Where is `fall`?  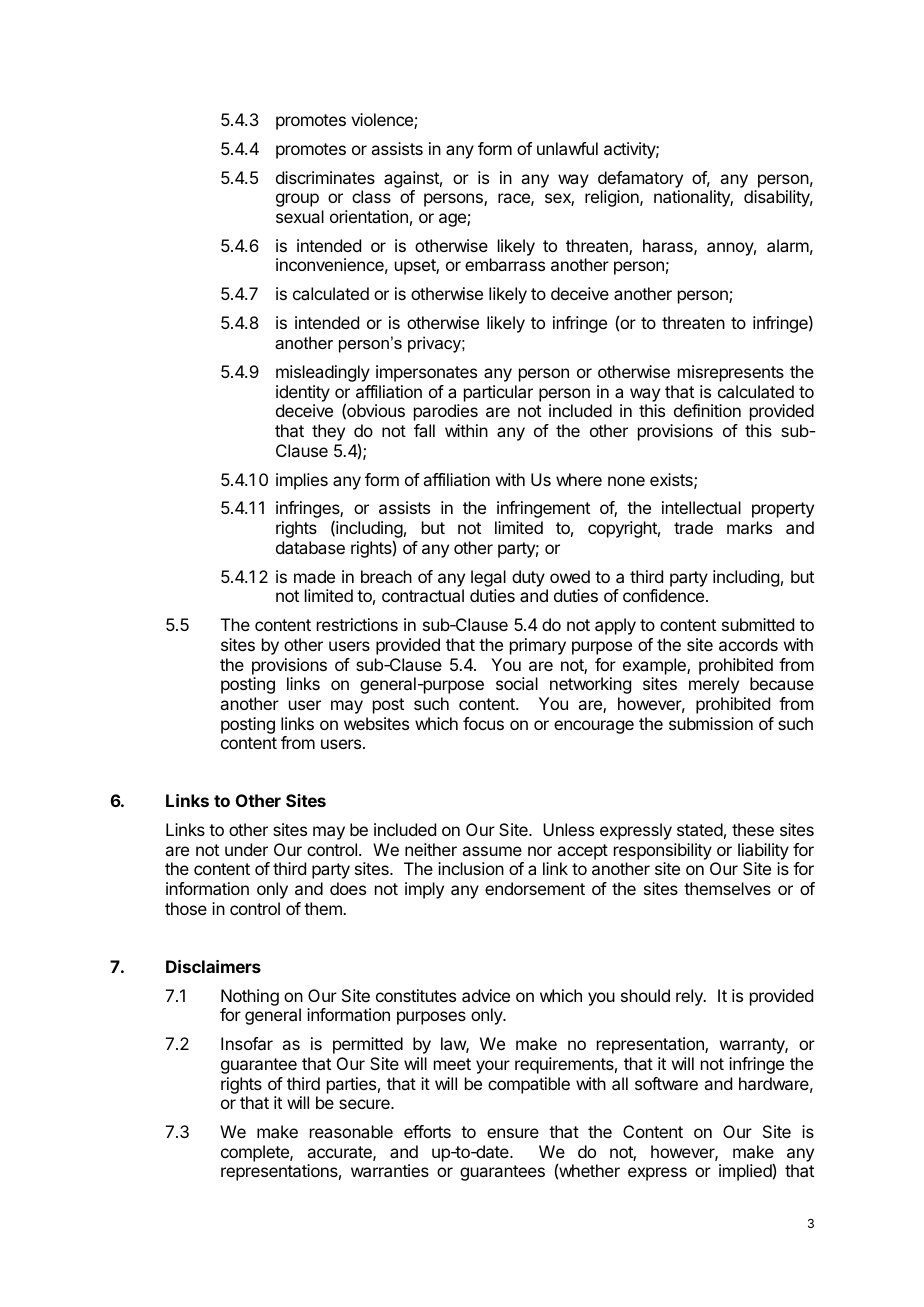
fall is located at coordinates (424, 430).
